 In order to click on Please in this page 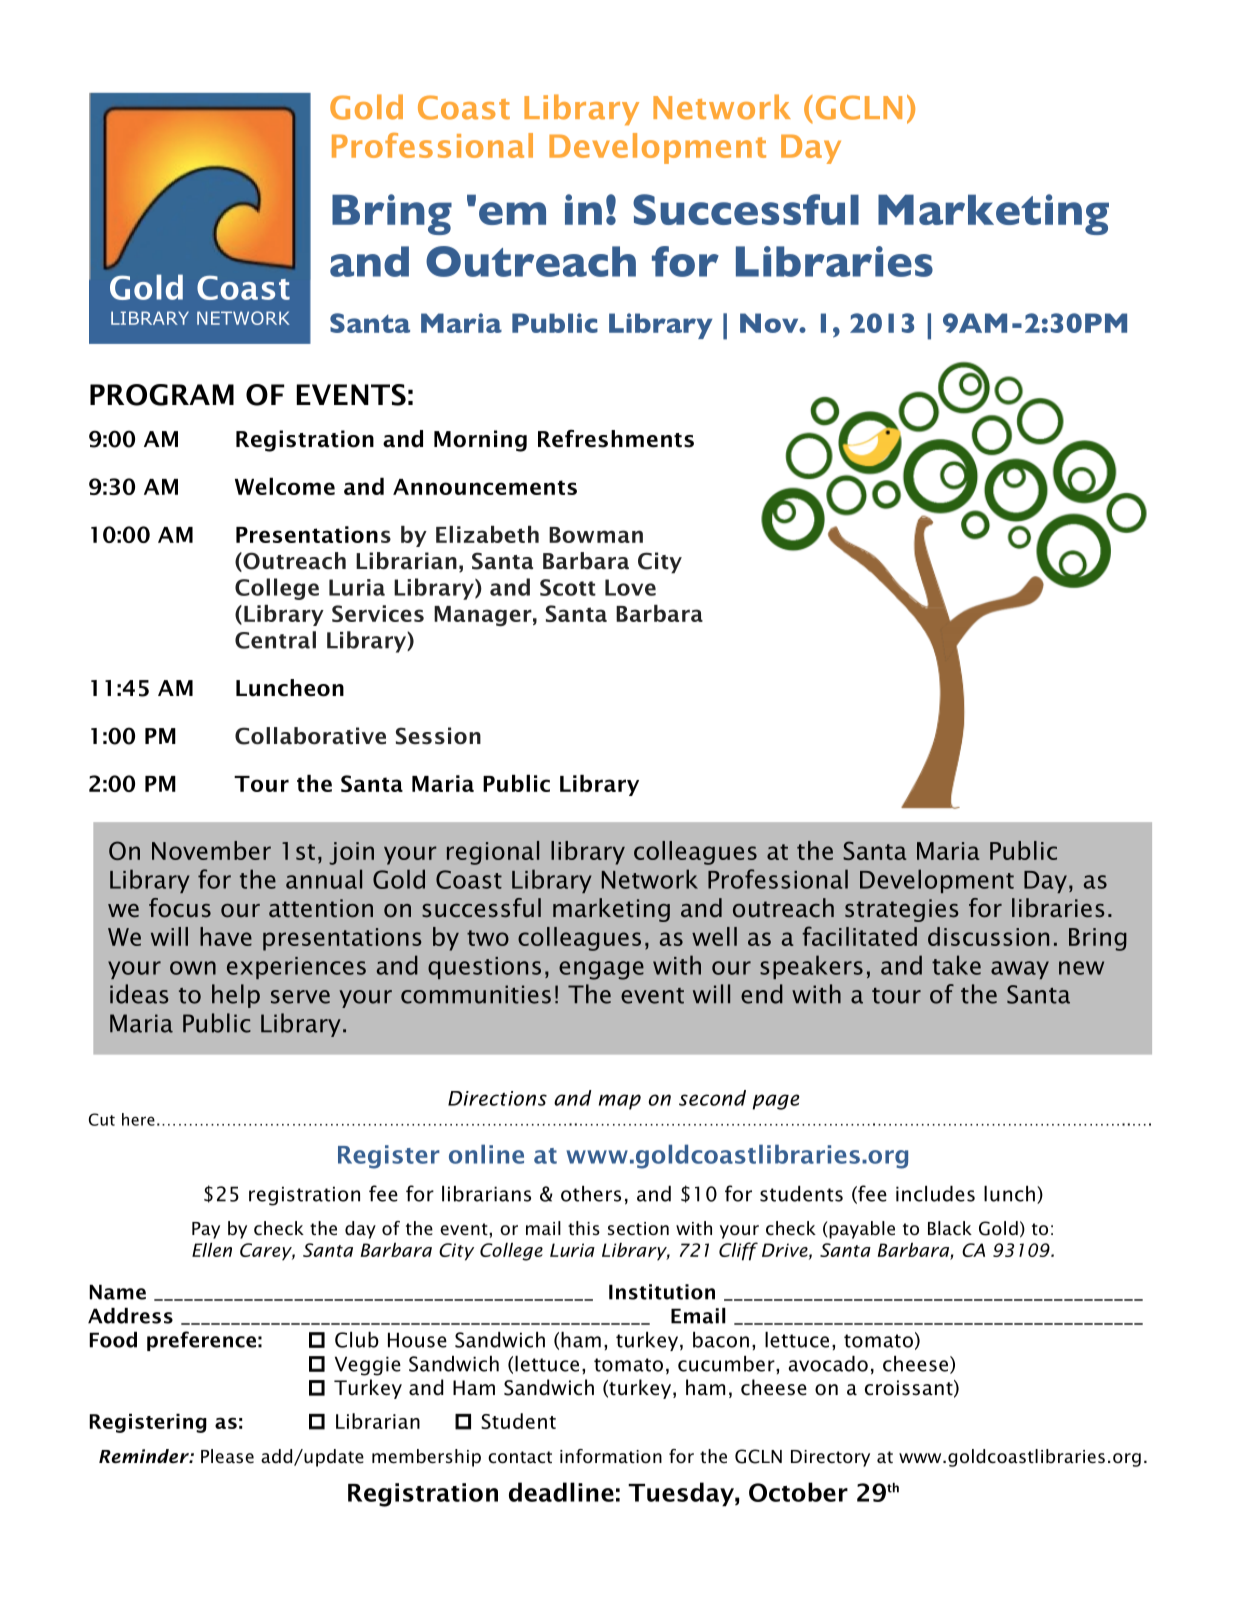, I will do `click(227, 1456)`.
